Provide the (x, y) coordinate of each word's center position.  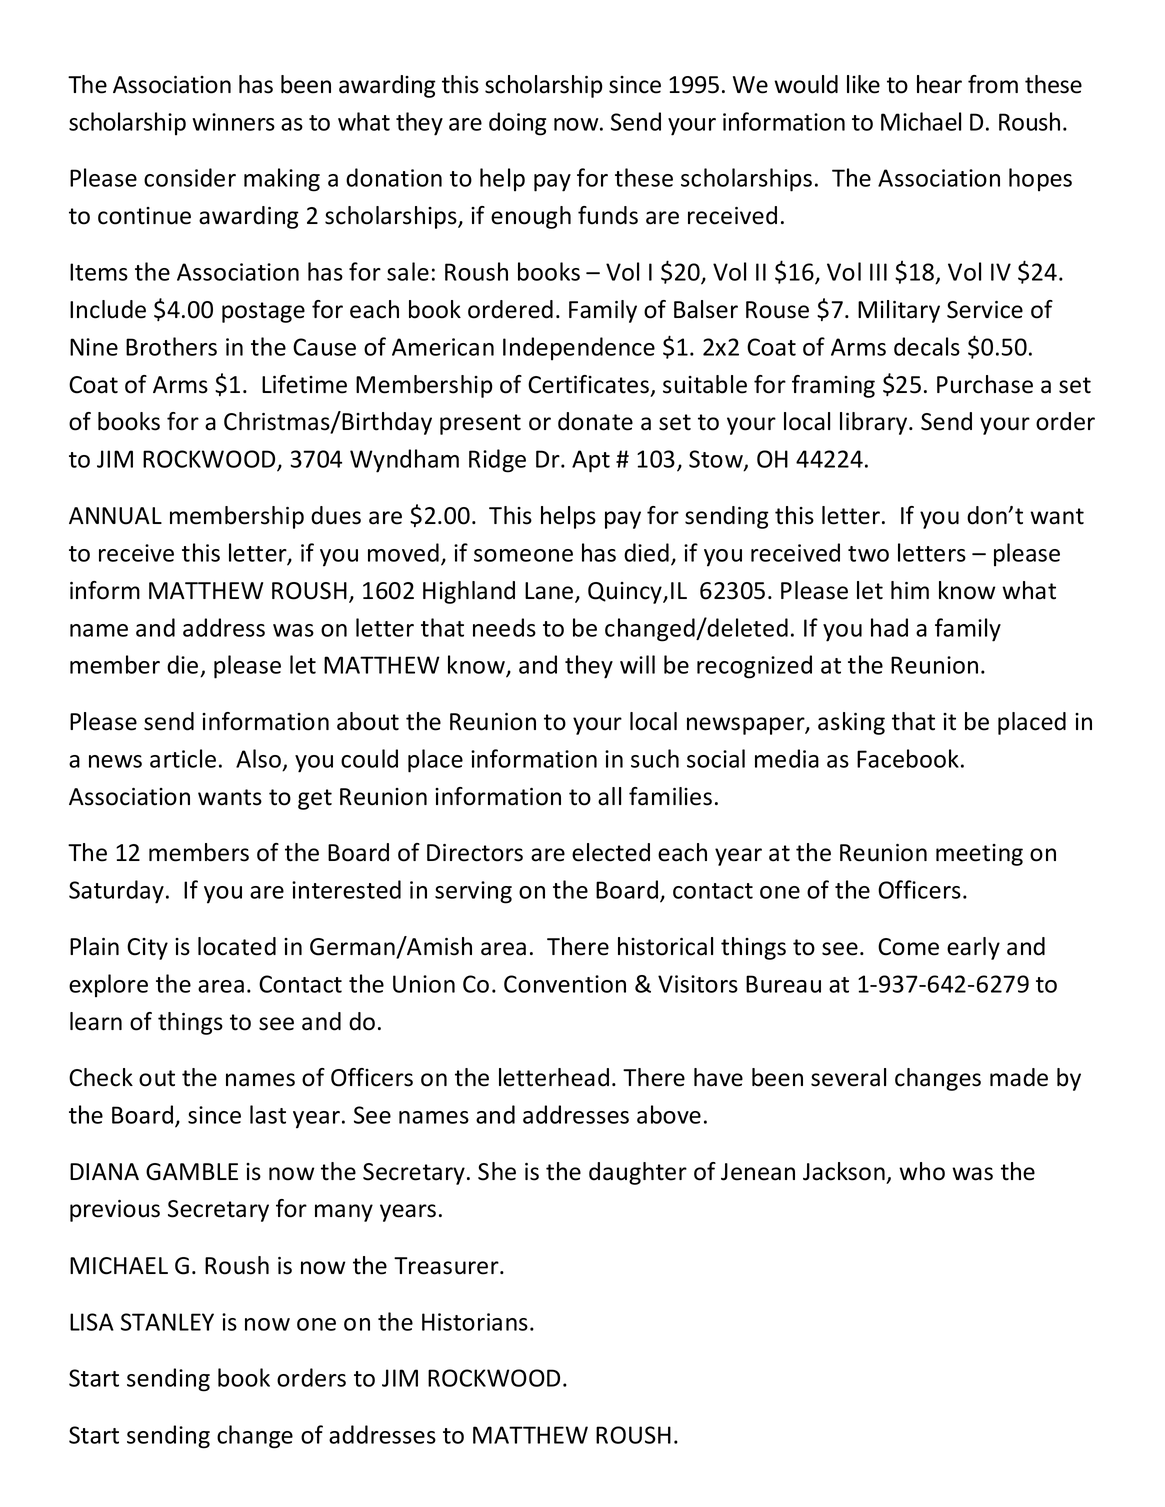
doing (517, 124)
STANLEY (167, 1322)
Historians (475, 1322)
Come (908, 947)
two (868, 554)
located (237, 946)
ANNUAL (115, 516)
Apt (591, 461)
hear (939, 84)
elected (611, 852)
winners (233, 122)
